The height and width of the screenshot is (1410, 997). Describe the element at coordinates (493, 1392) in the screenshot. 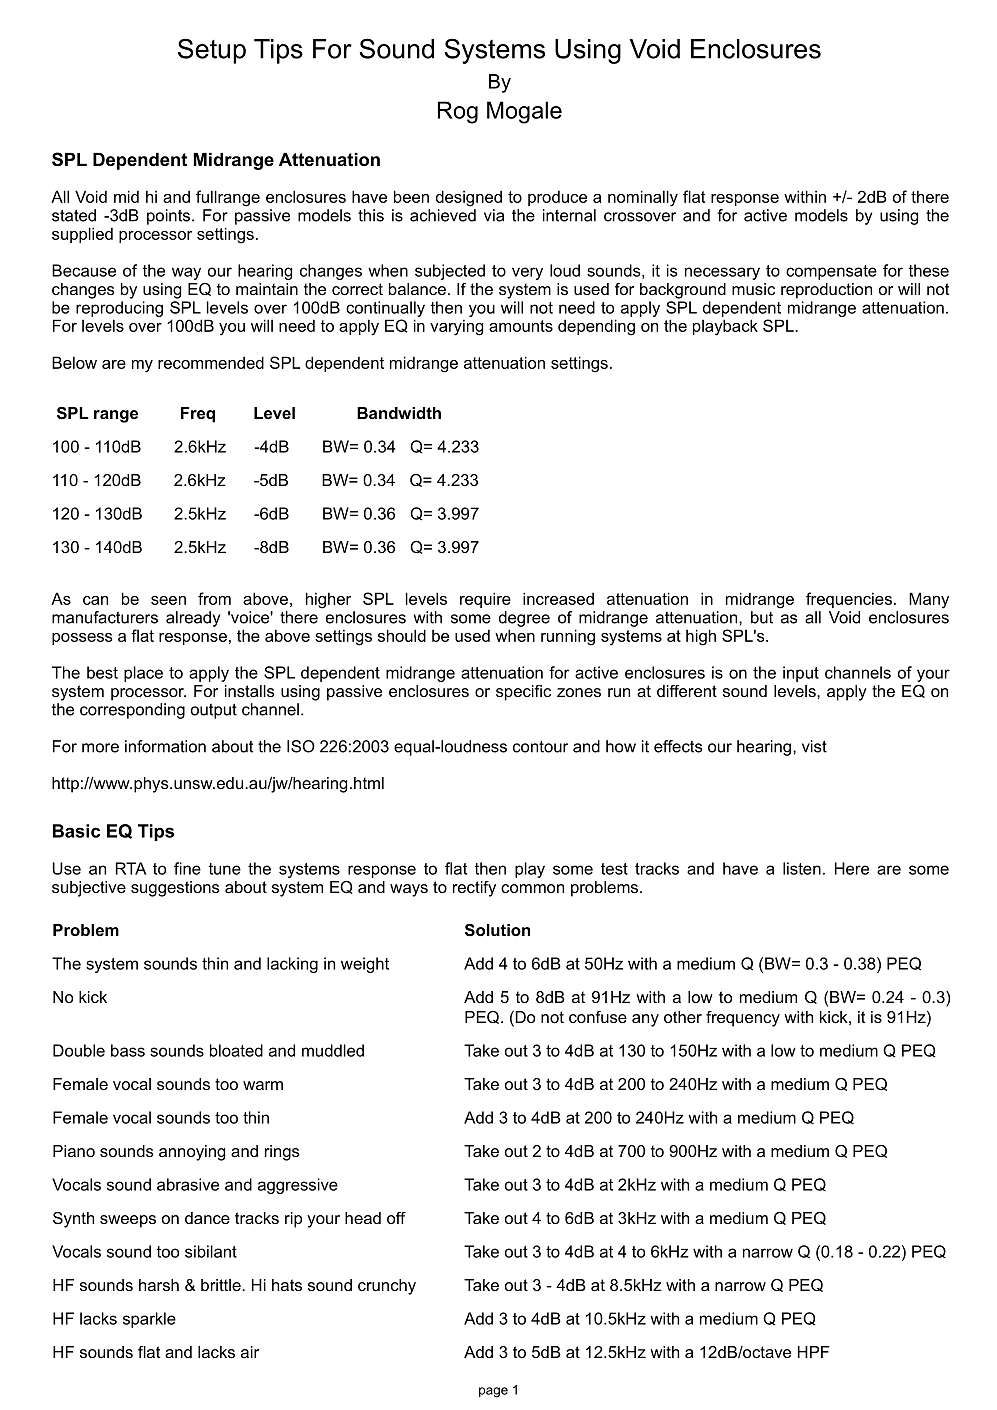

I see `page` at that location.
